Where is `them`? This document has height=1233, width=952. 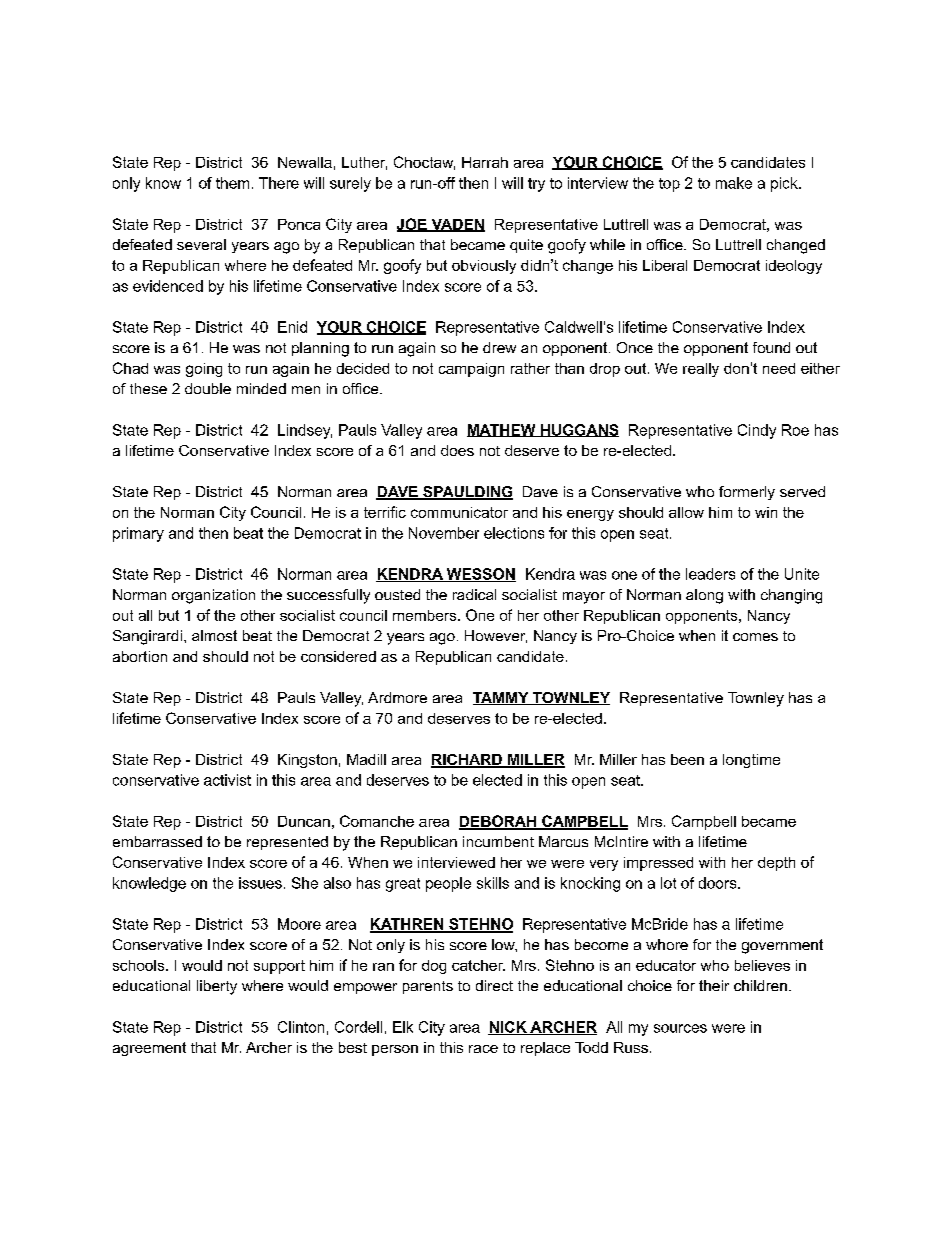 them is located at coordinates (232, 183).
